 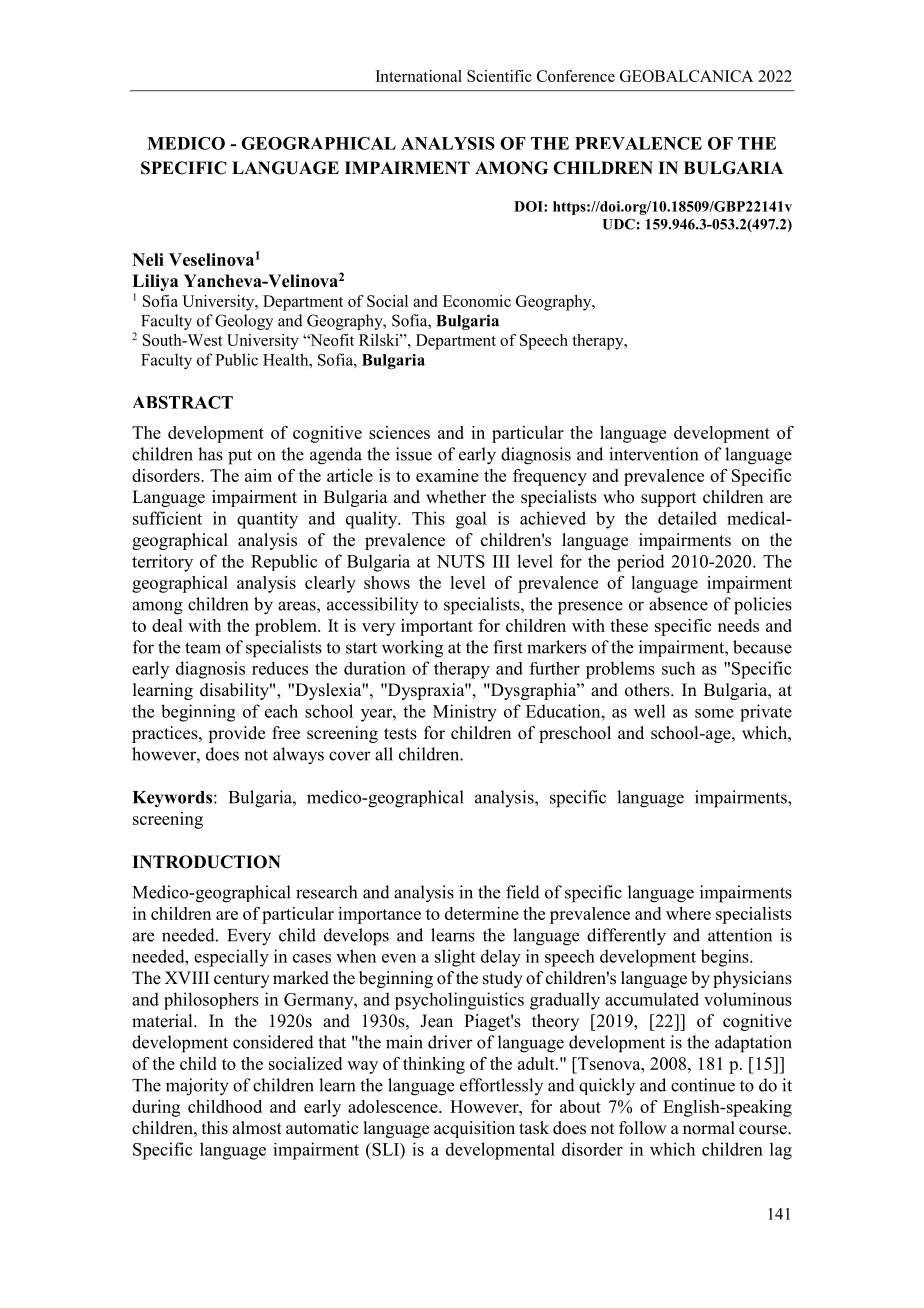 I want to click on team, so click(x=203, y=648).
